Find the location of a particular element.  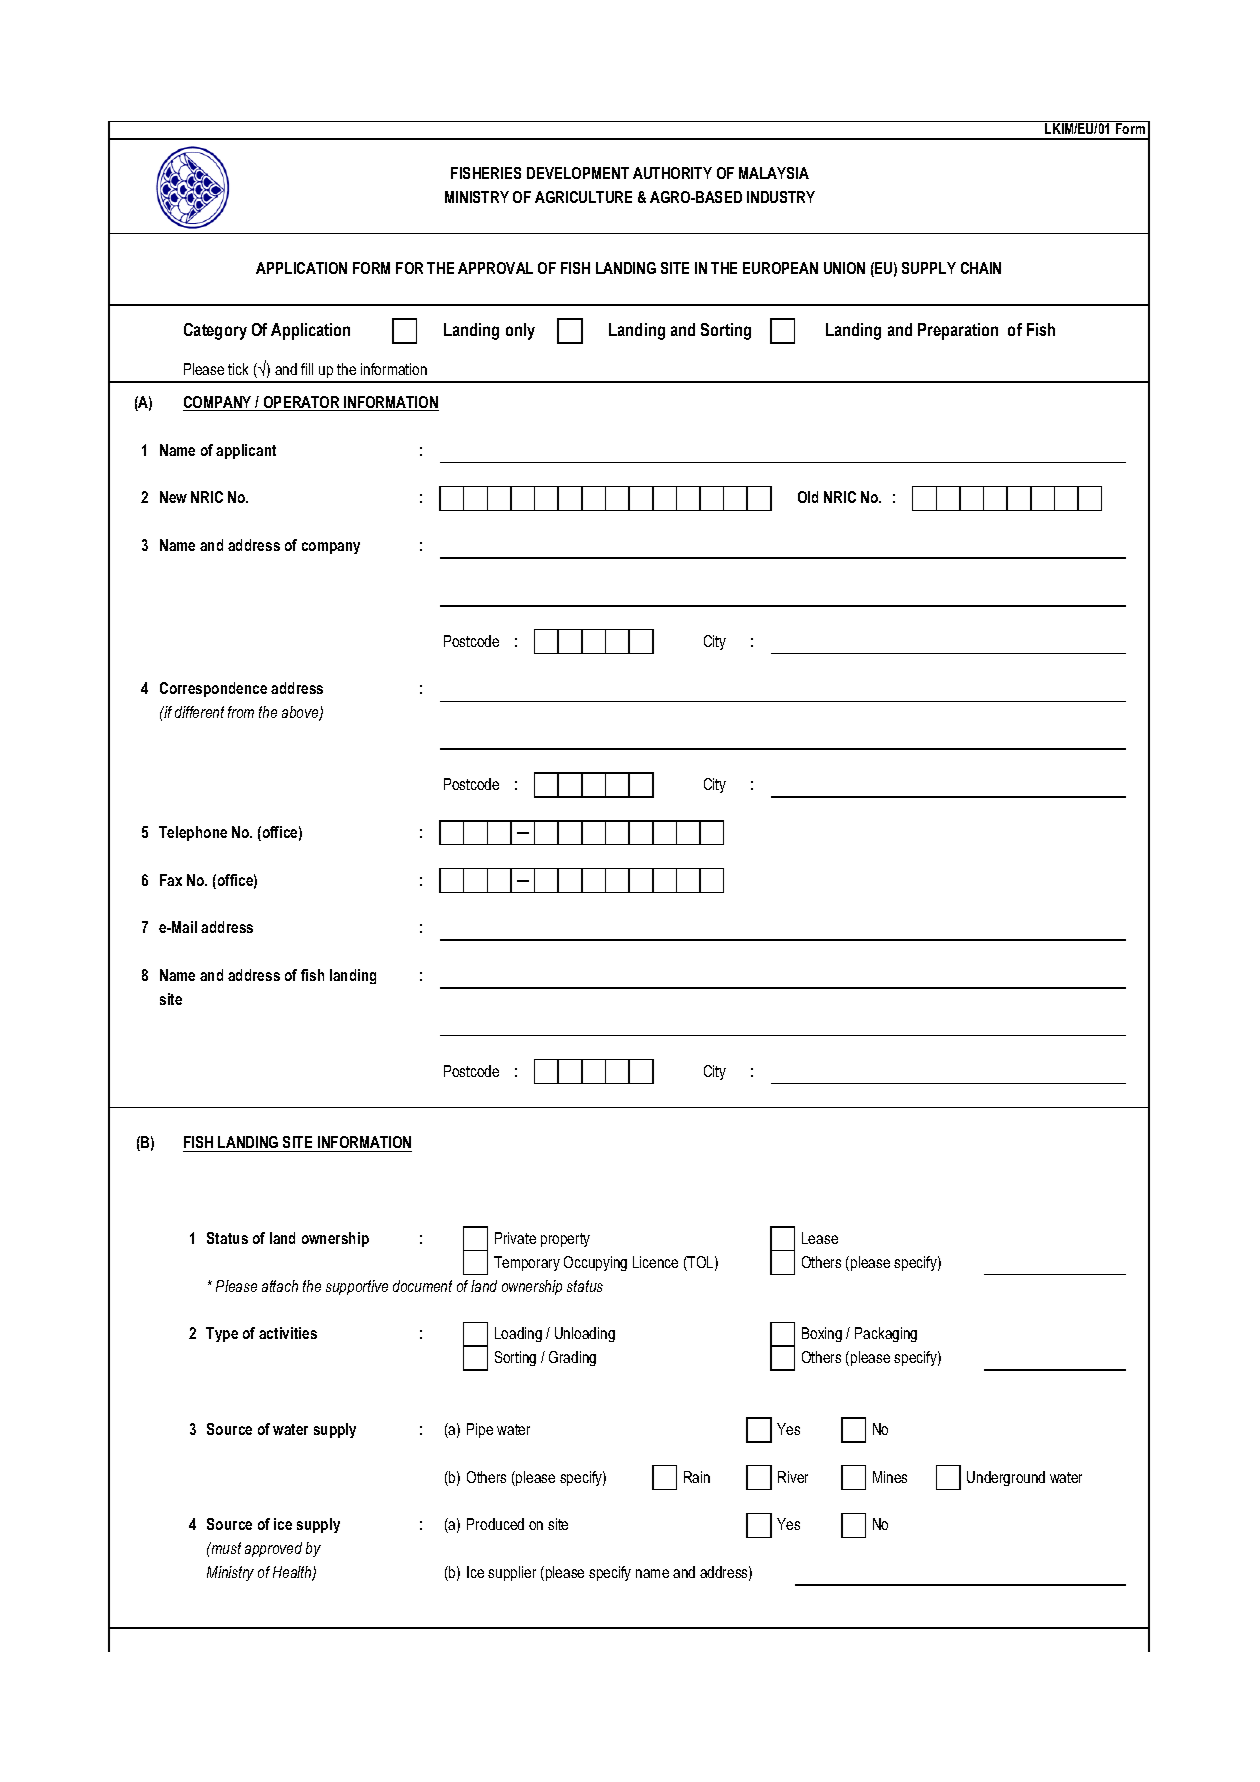

from is located at coordinates (241, 712).
